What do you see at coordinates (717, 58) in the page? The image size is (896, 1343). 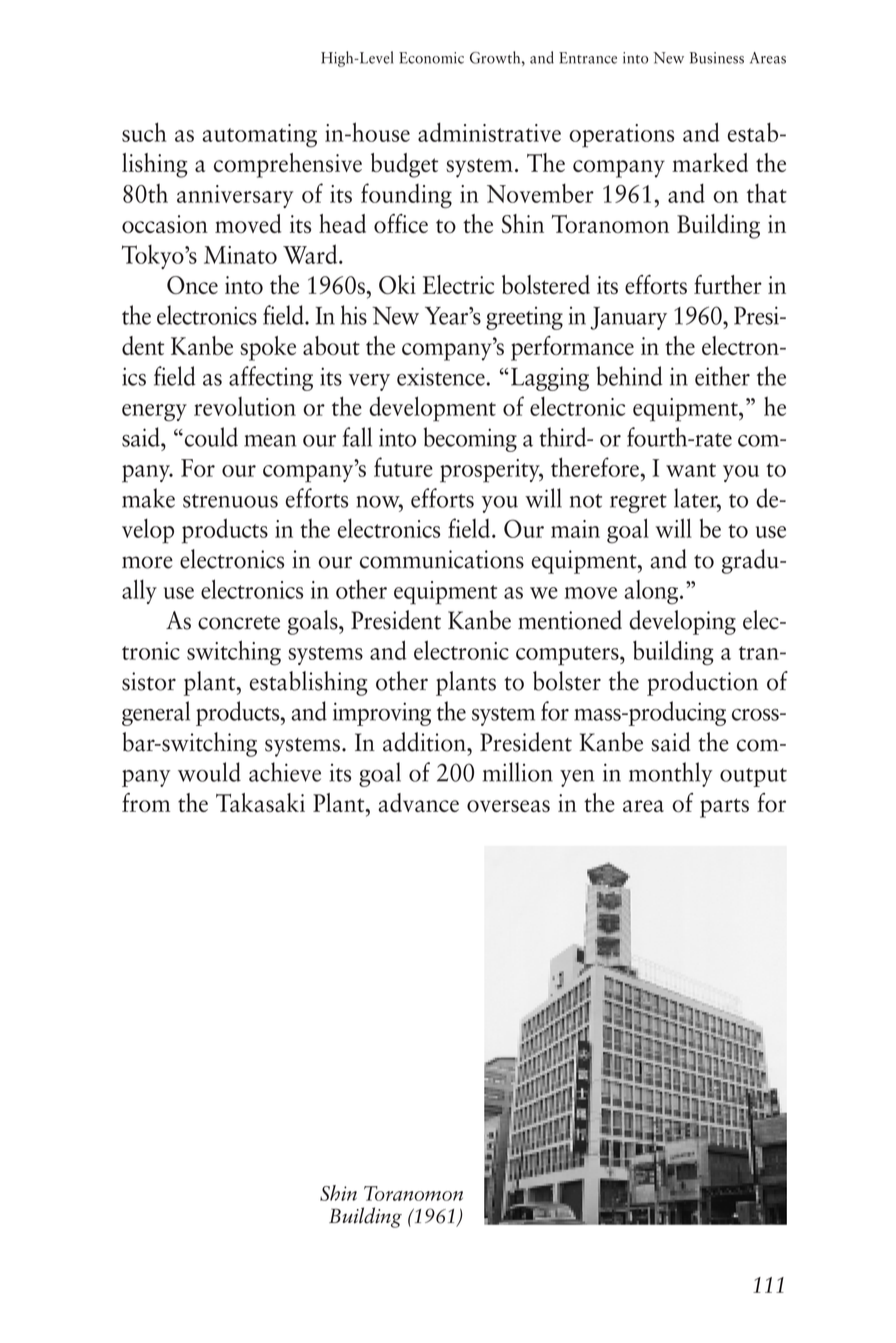 I see `Business` at bounding box center [717, 58].
